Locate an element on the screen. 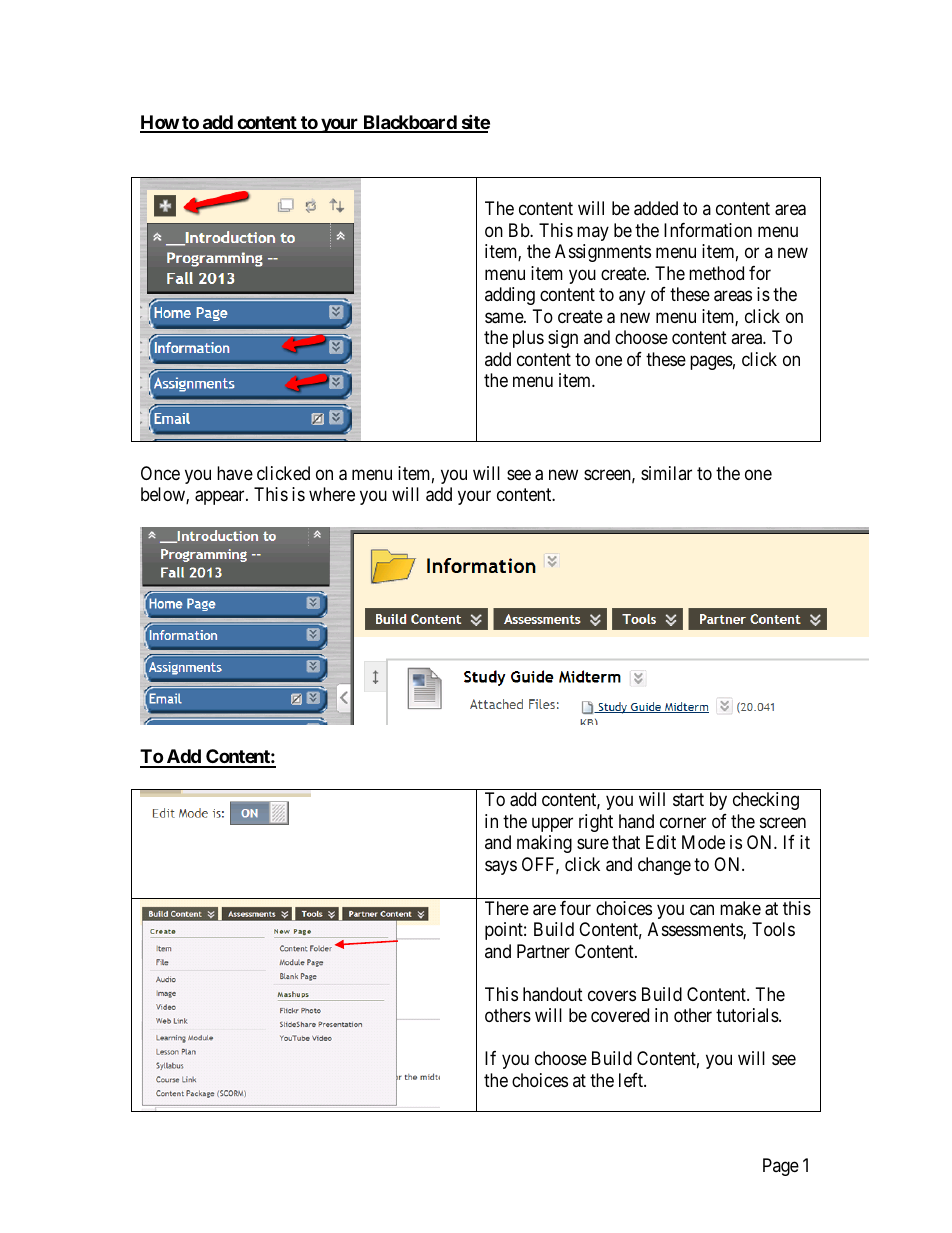  start is located at coordinates (688, 800).
